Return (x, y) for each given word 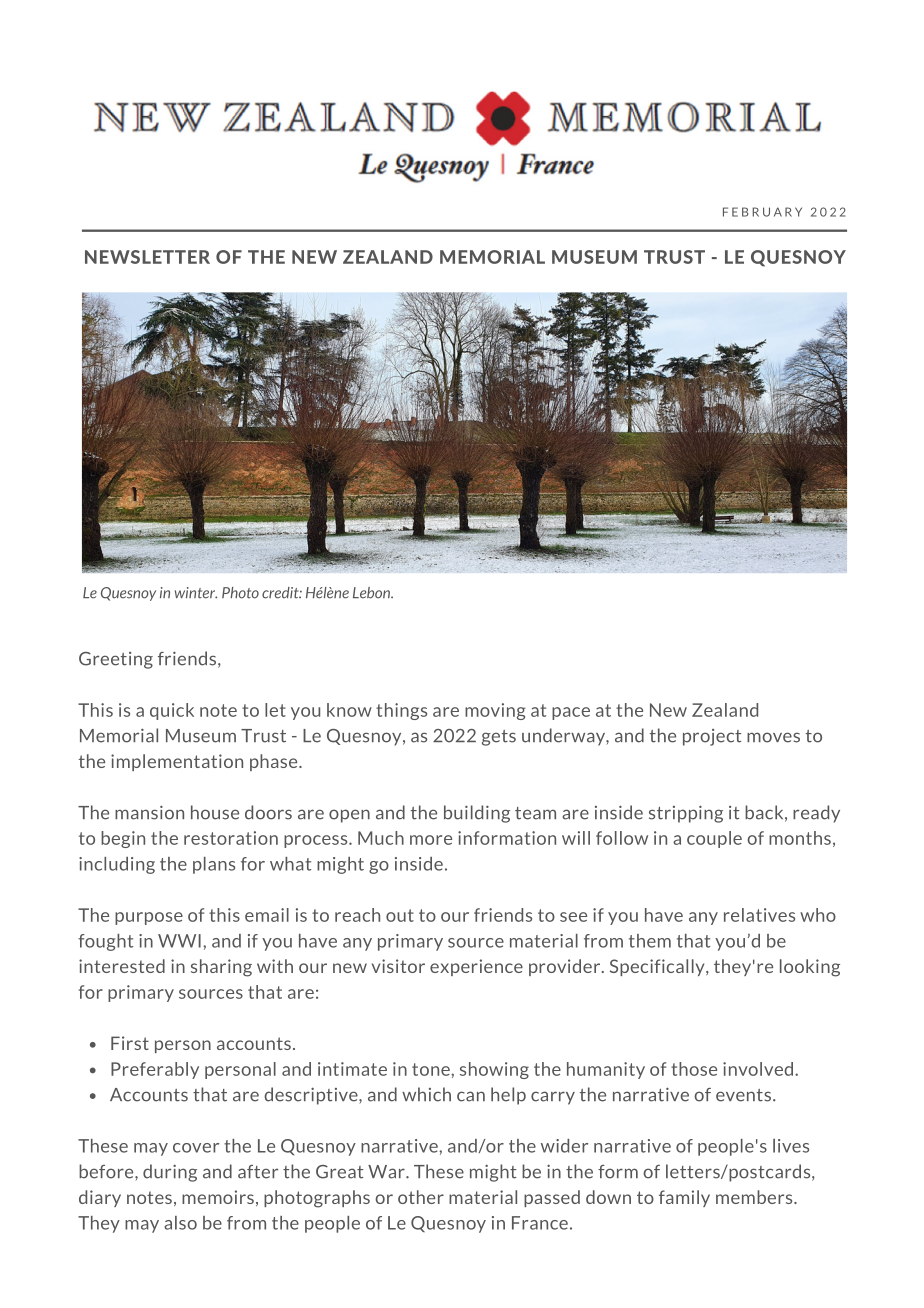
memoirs (218, 1197)
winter (196, 593)
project (712, 737)
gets (499, 738)
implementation (177, 762)
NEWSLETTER (147, 257)
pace (571, 713)
